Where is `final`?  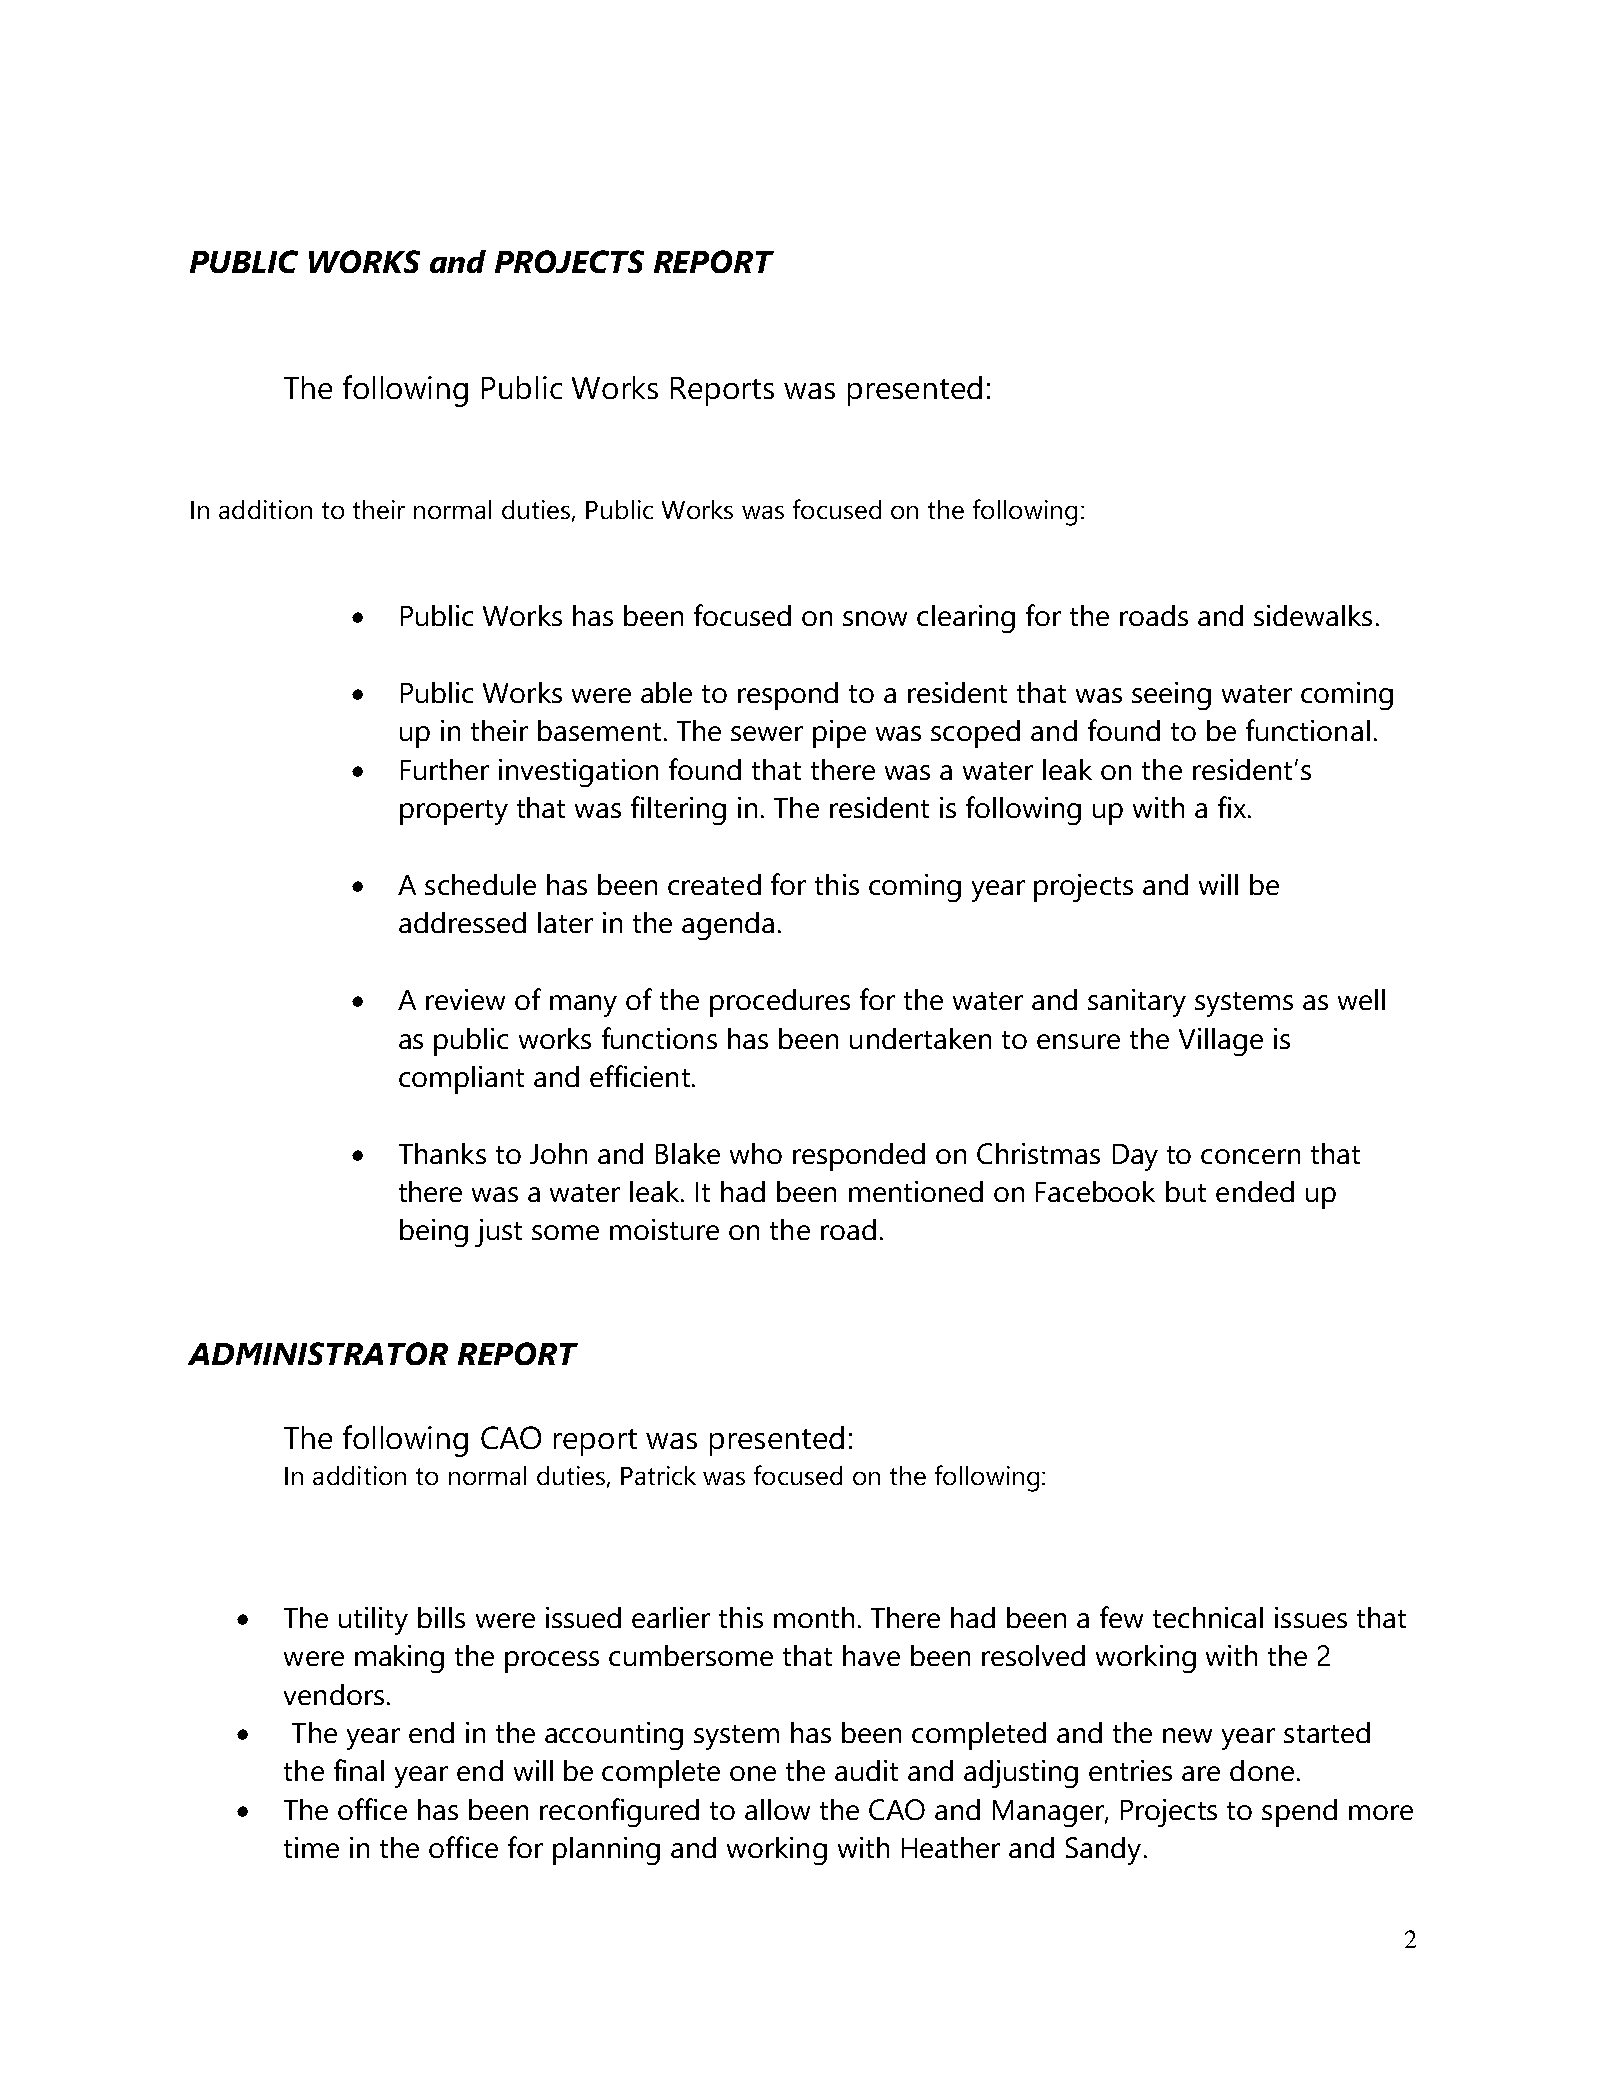
final is located at coordinates (359, 1770).
